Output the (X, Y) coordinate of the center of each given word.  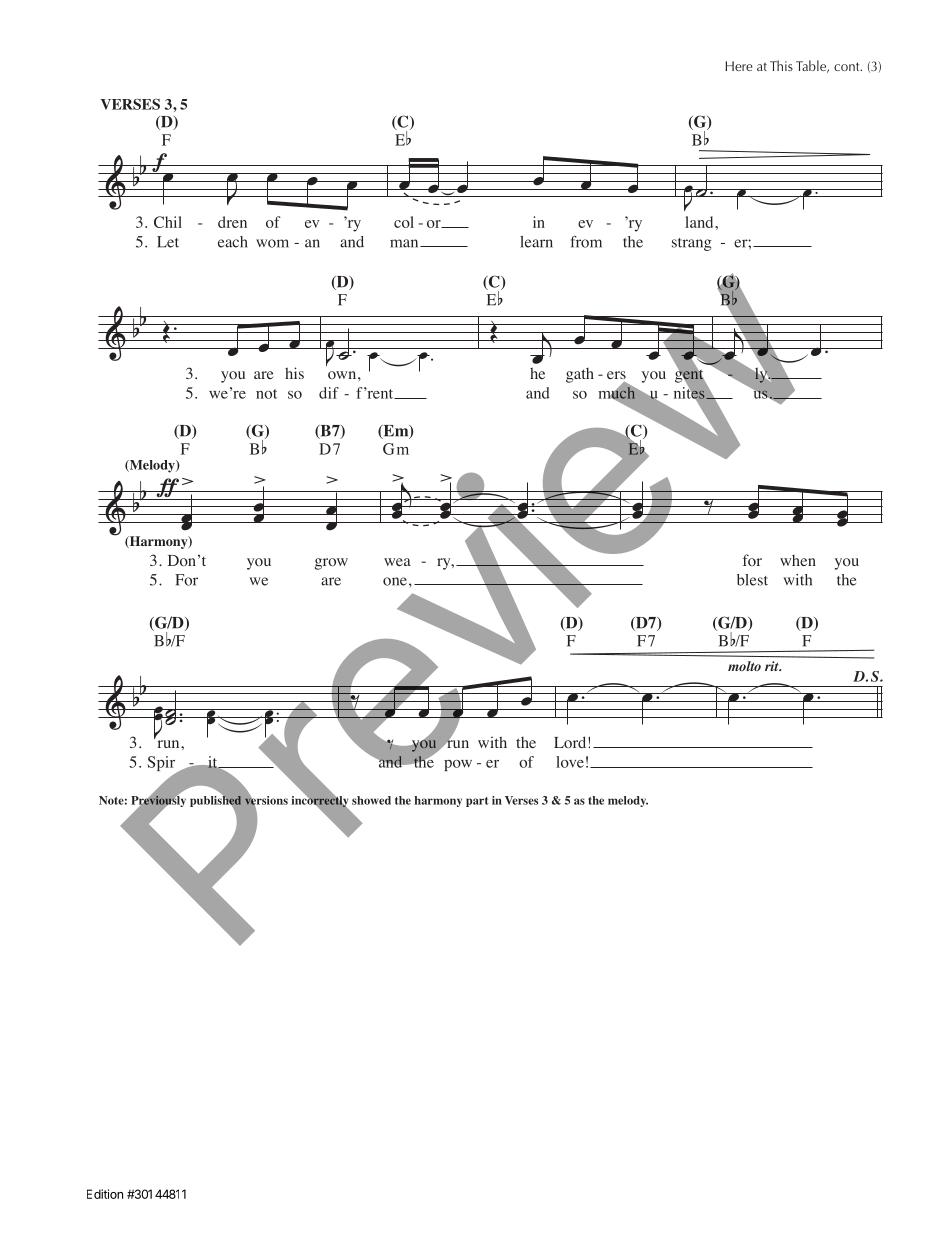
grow (331, 564)
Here (739, 66)
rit (773, 666)
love (570, 762)
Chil (168, 222)
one (395, 581)
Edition (105, 1194)
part (477, 802)
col (404, 222)
